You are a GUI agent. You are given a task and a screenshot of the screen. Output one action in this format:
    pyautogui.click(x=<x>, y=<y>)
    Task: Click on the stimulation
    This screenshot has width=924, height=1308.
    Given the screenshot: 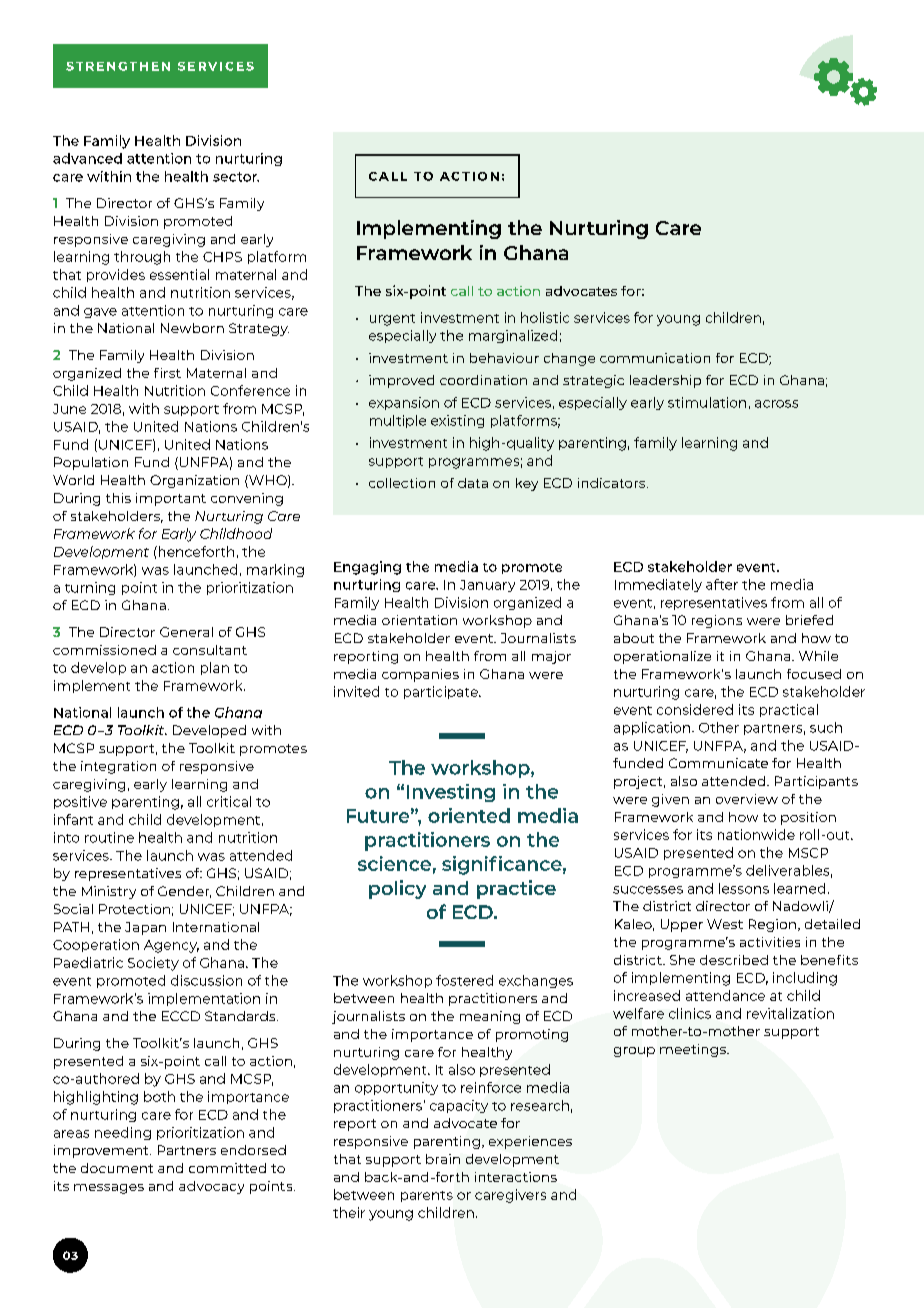 What is the action you would take?
    pyautogui.click(x=707, y=402)
